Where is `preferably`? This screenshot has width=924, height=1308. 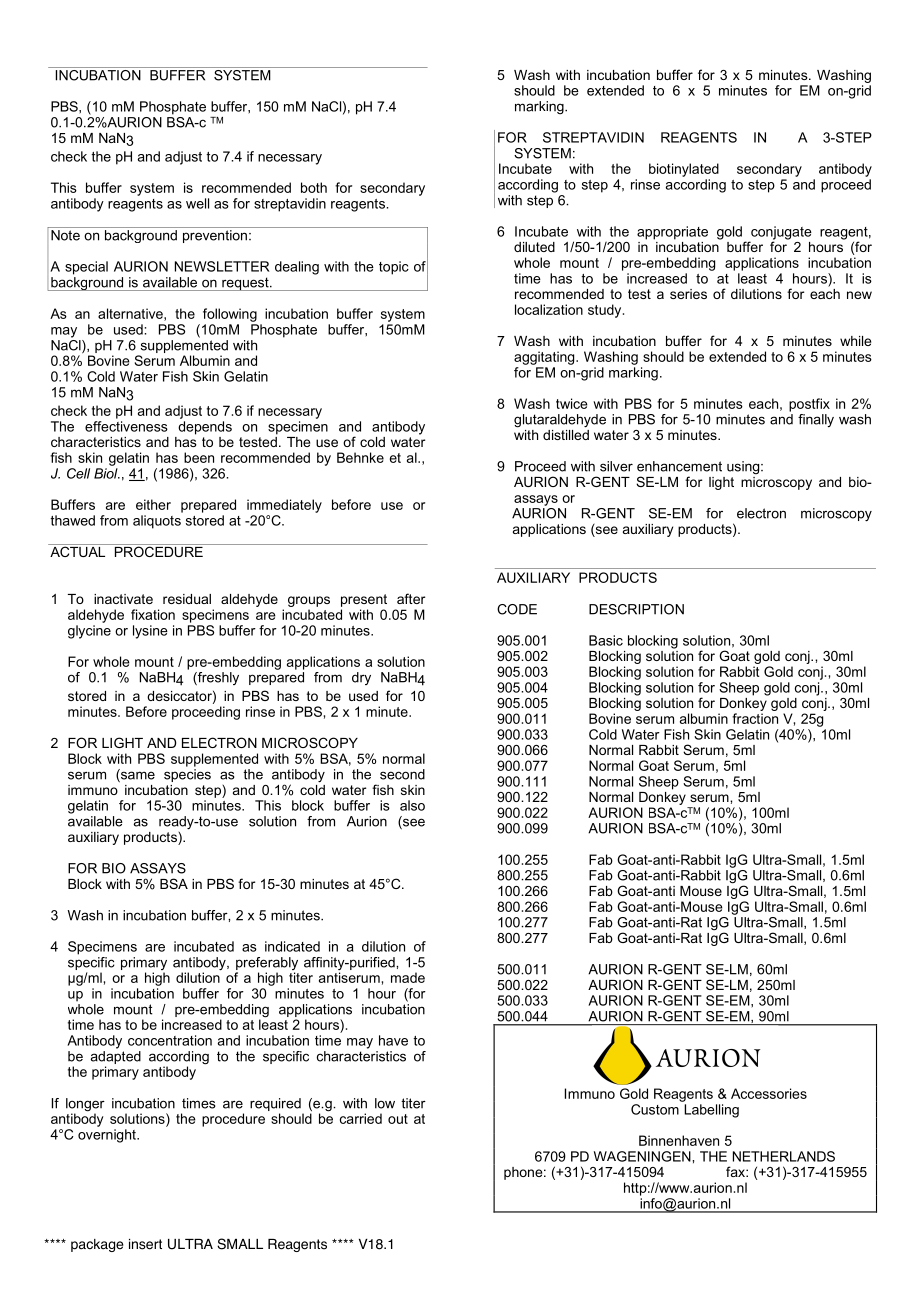 preferably is located at coordinates (267, 965).
